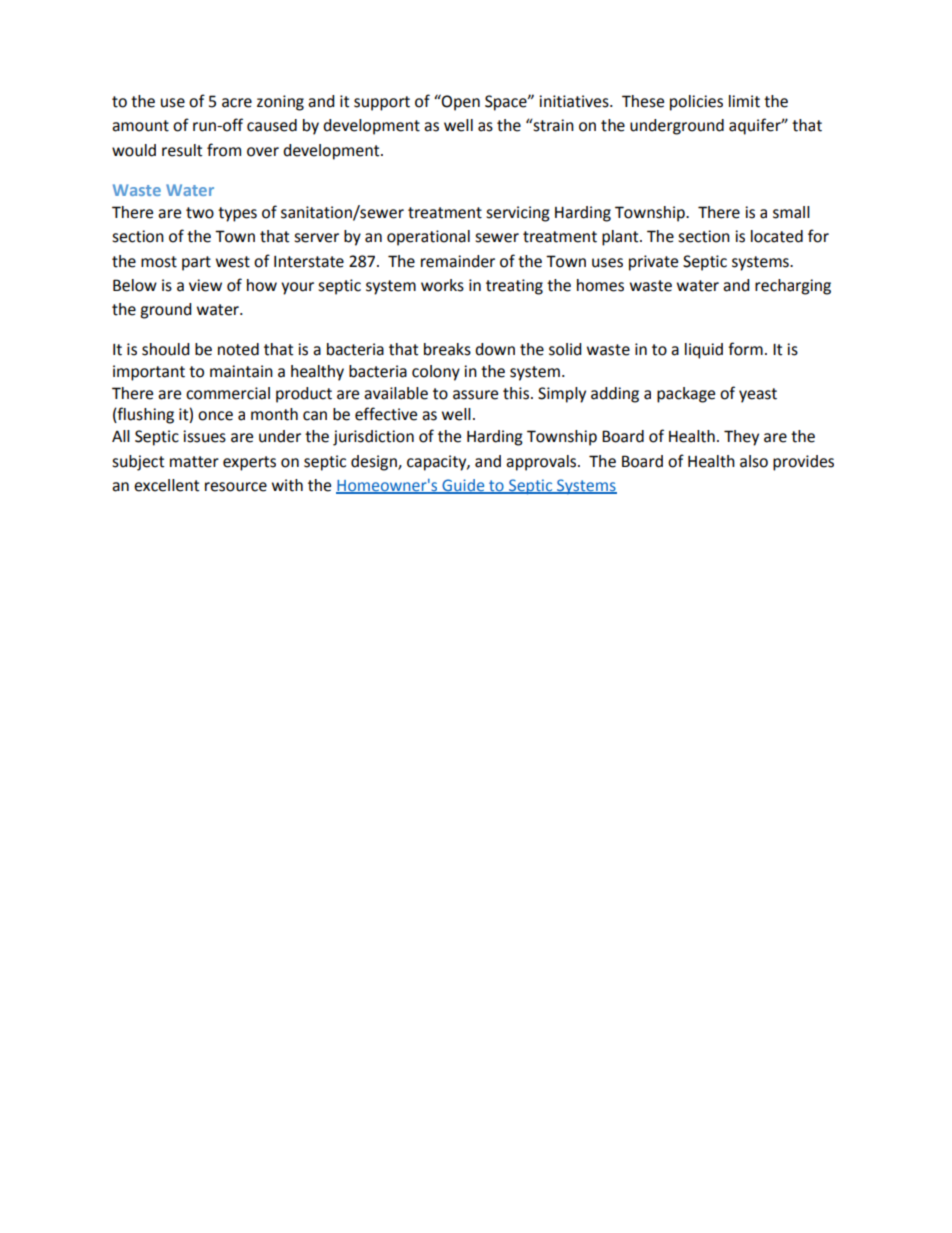 The image size is (952, 1233). What do you see at coordinates (758, 395) in the image?
I see `yeast` at bounding box center [758, 395].
